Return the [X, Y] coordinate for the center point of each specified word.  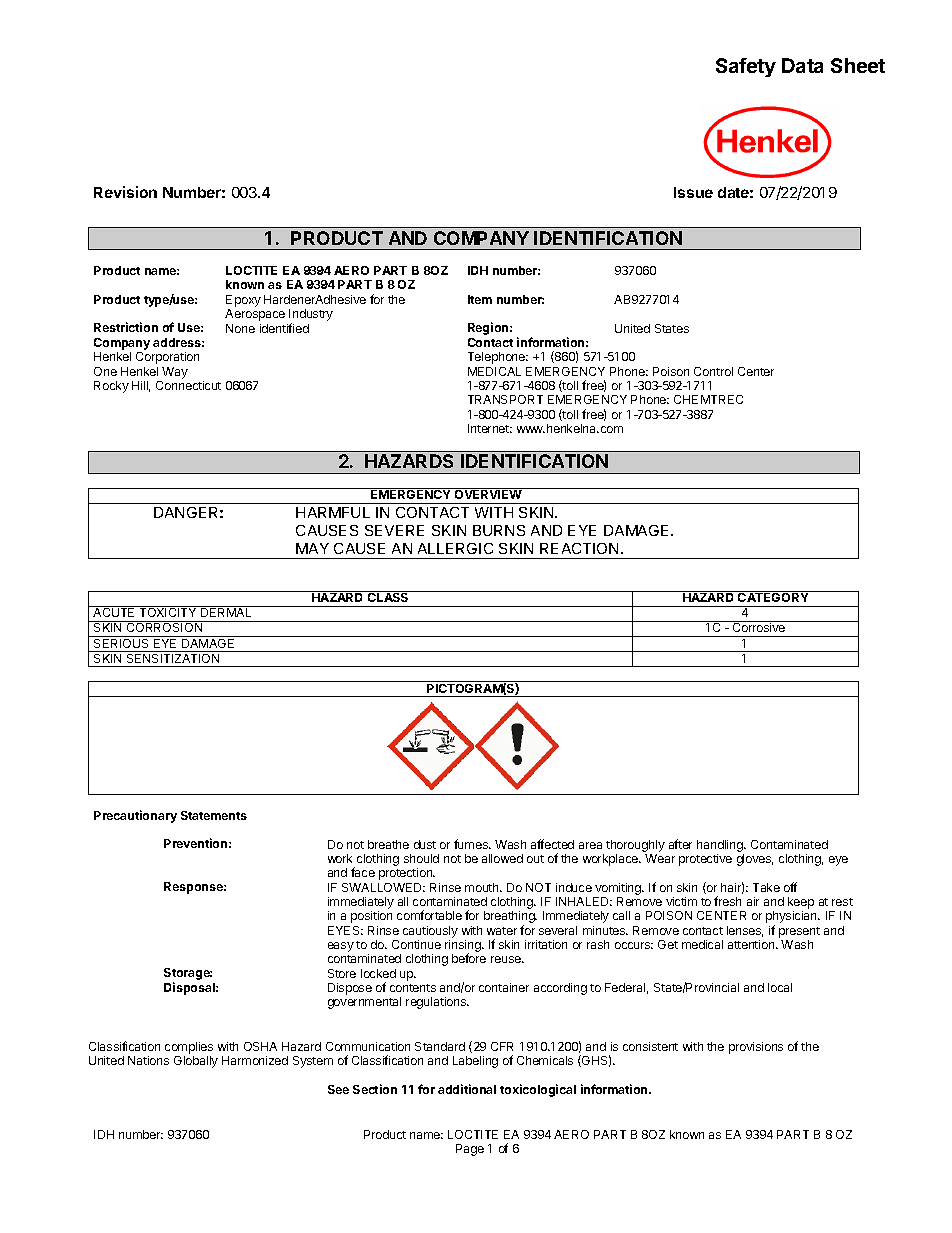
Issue [693, 192]
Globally [196, 1062]
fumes [472, 844]
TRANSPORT [505, 399]
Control [713, 371]
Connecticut [188, 385]
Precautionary [135, 816]
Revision [125, 192]
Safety [746, 67]
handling [721, 846]
